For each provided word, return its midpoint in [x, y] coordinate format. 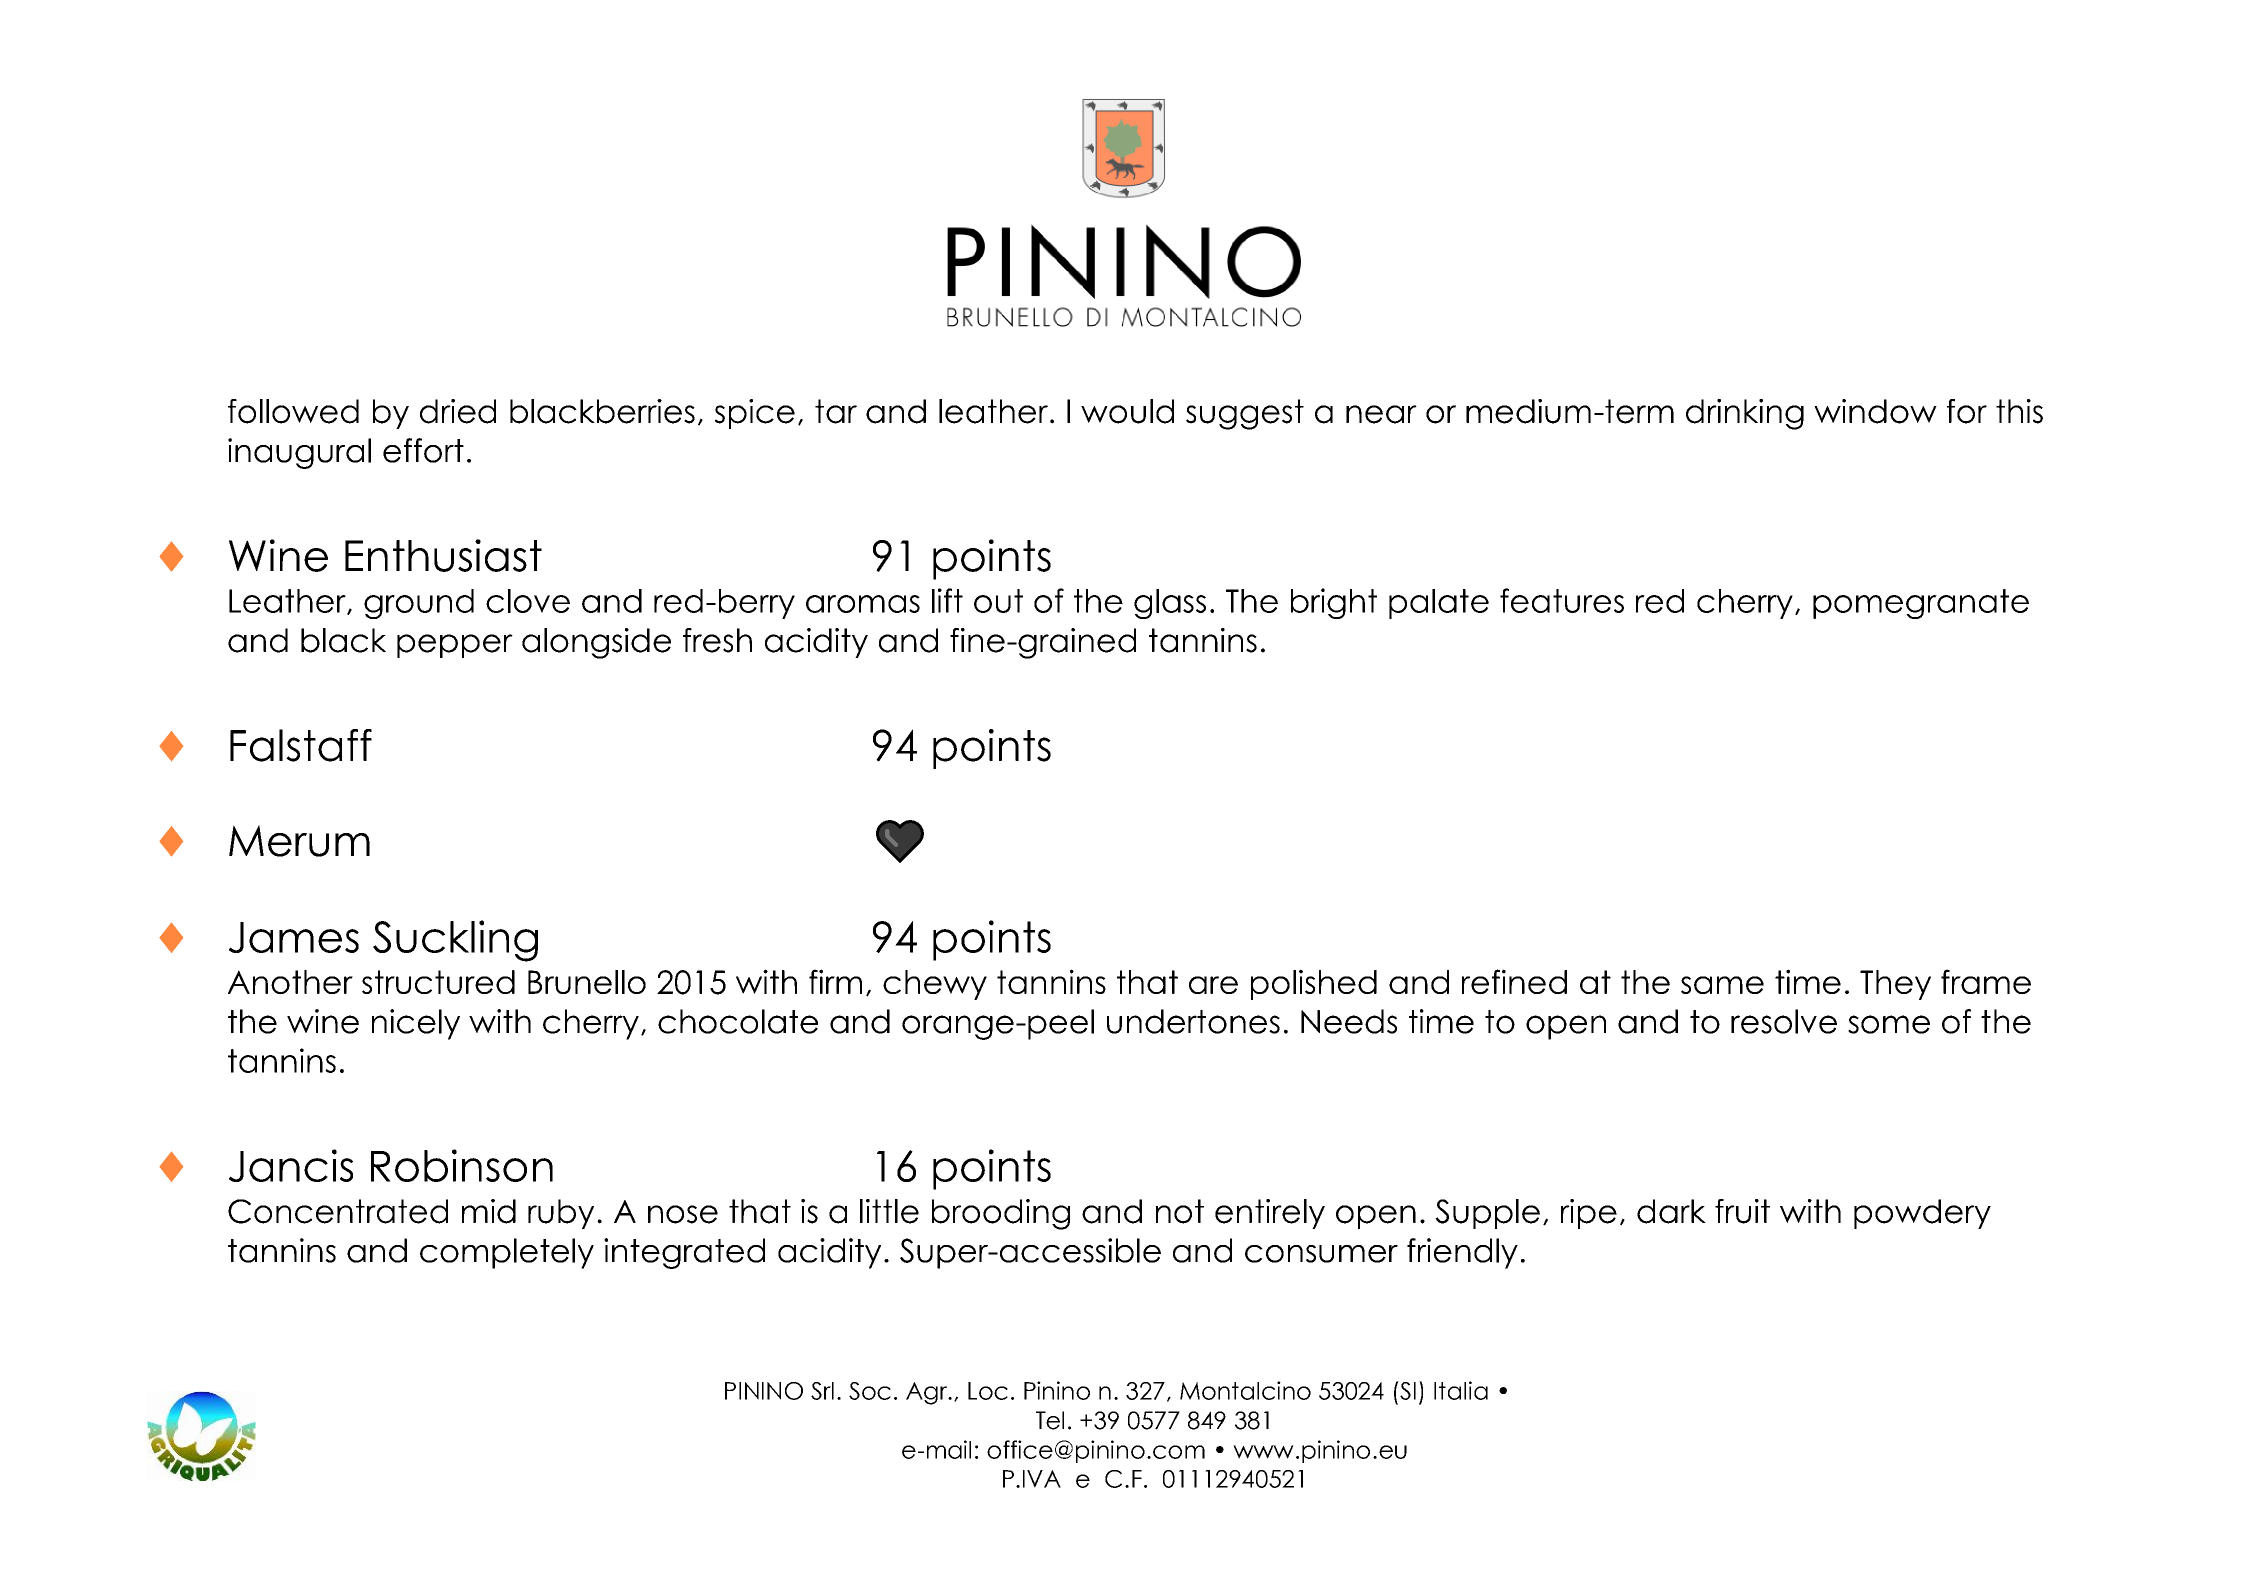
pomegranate [1921, 604]
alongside [596, 643]
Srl [822, 1391]
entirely [1270, 1214]
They [1895, 985]
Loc [988, 1391]
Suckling [455, 941]
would [1127, 411]
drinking [1745, 414]
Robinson [462, 1165]
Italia [1461, 1390]
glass [1170, 604]
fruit [1742, 1211]
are [1213, 985]
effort [423, 450]
